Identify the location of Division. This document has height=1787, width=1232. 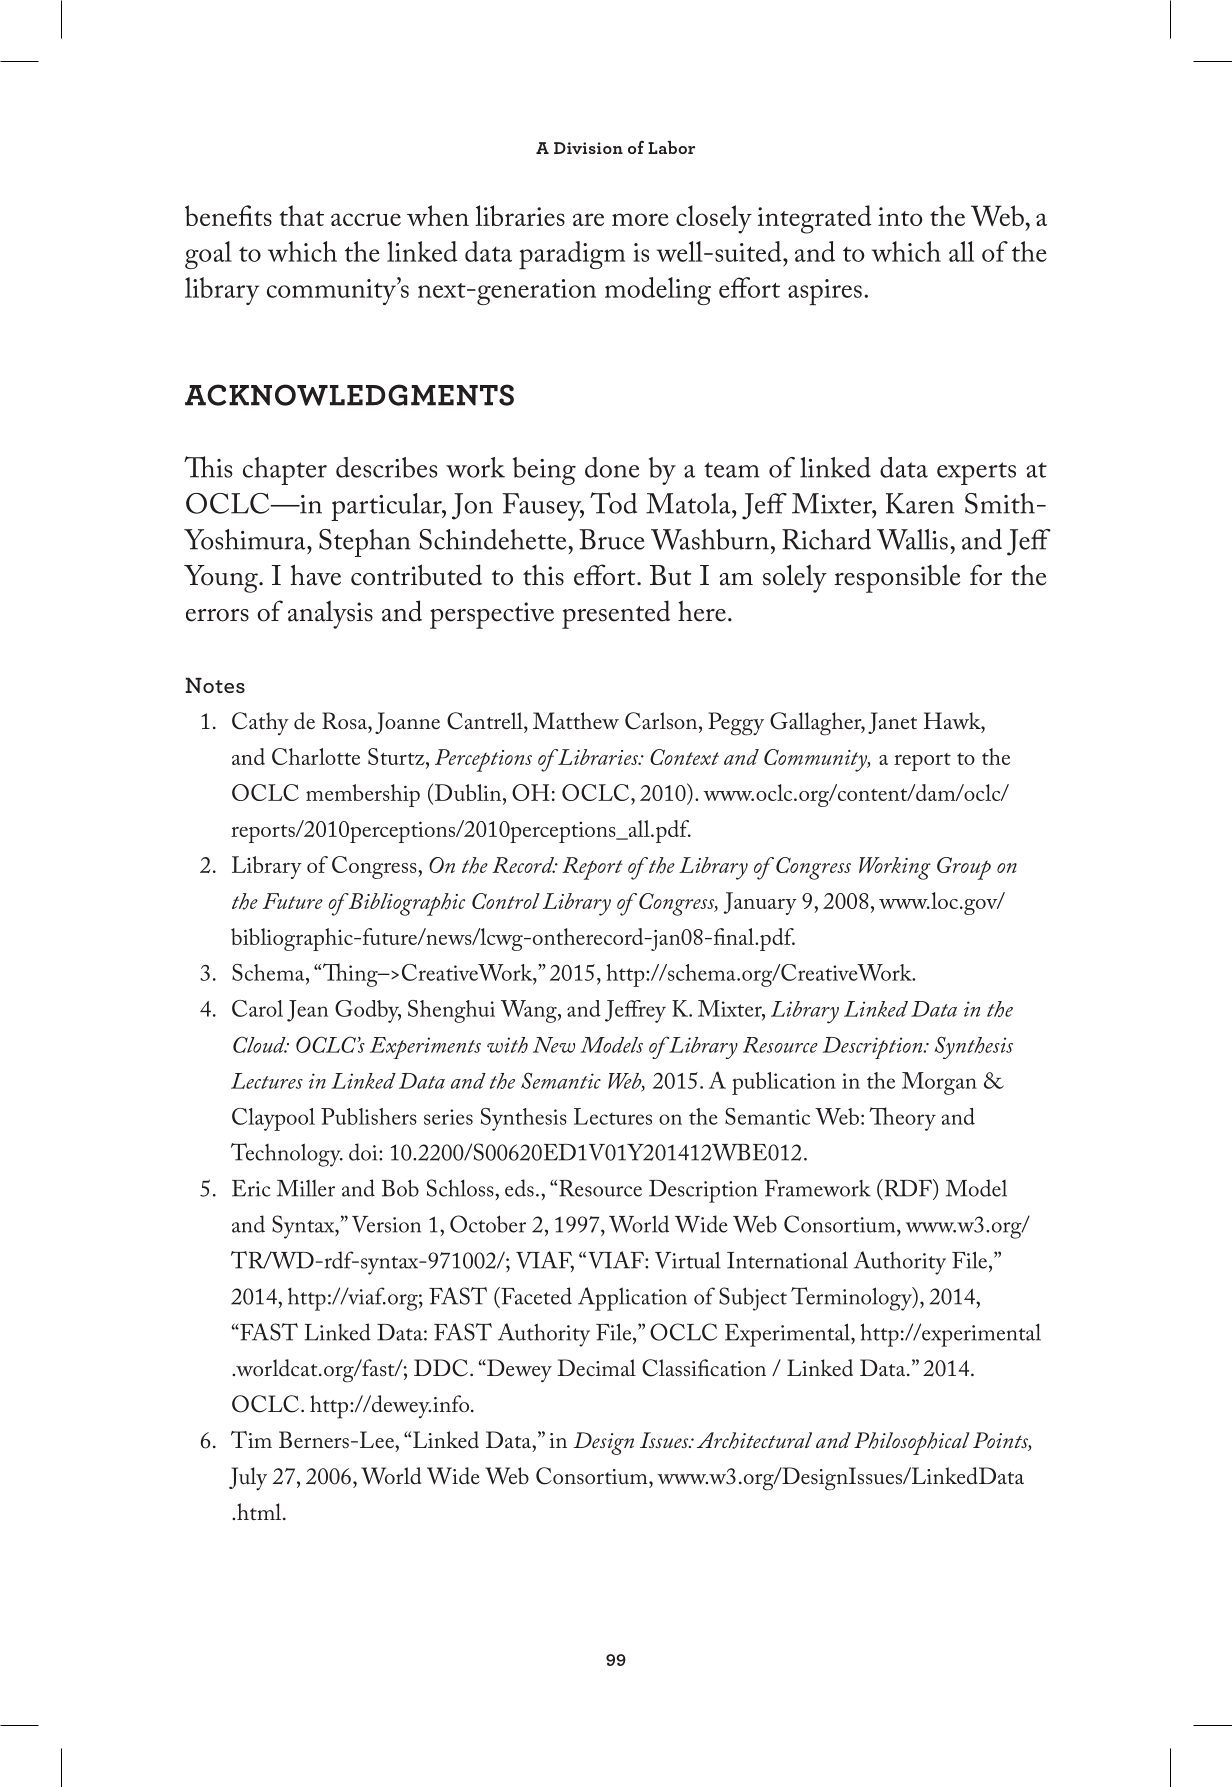
(588, 148).
